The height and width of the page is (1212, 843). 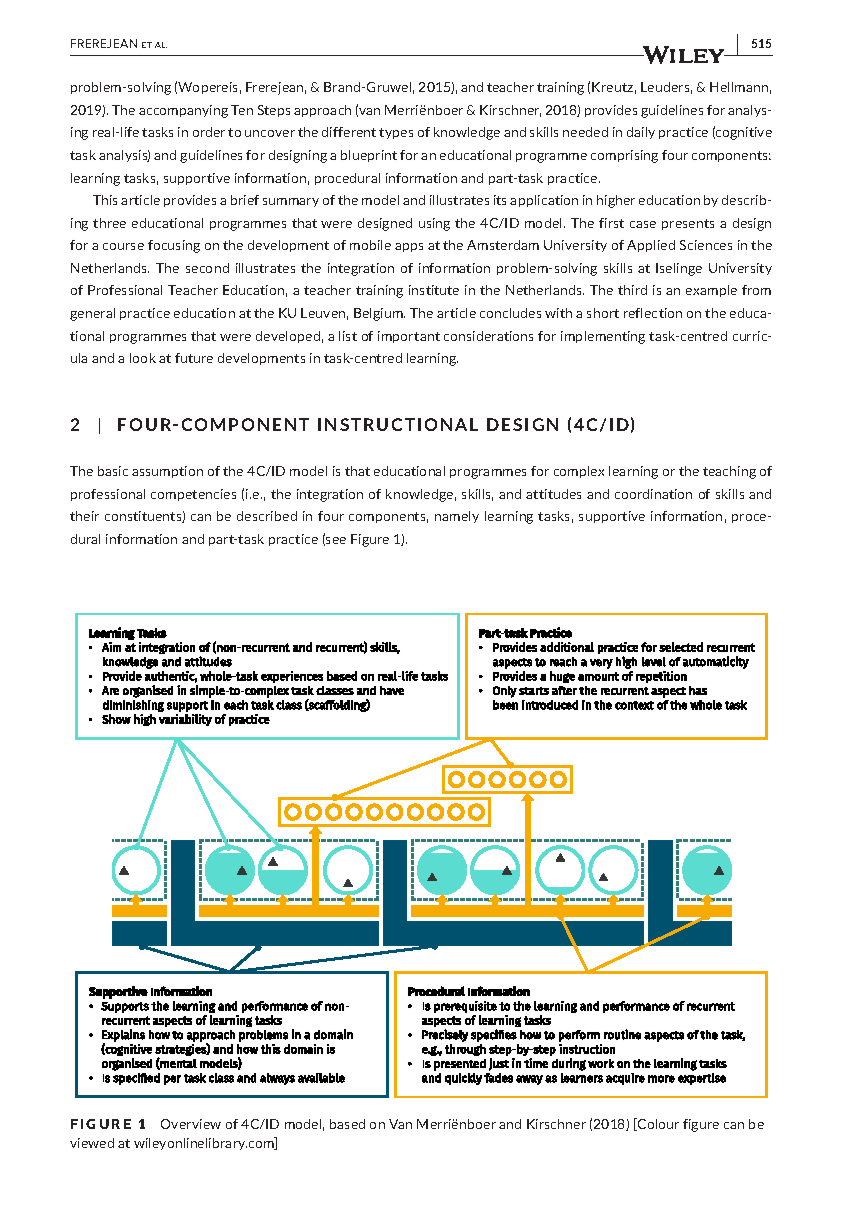 What do you see at coordinates (641, 133) in the page?
I see `daily` at bounding box center [641, 133].
